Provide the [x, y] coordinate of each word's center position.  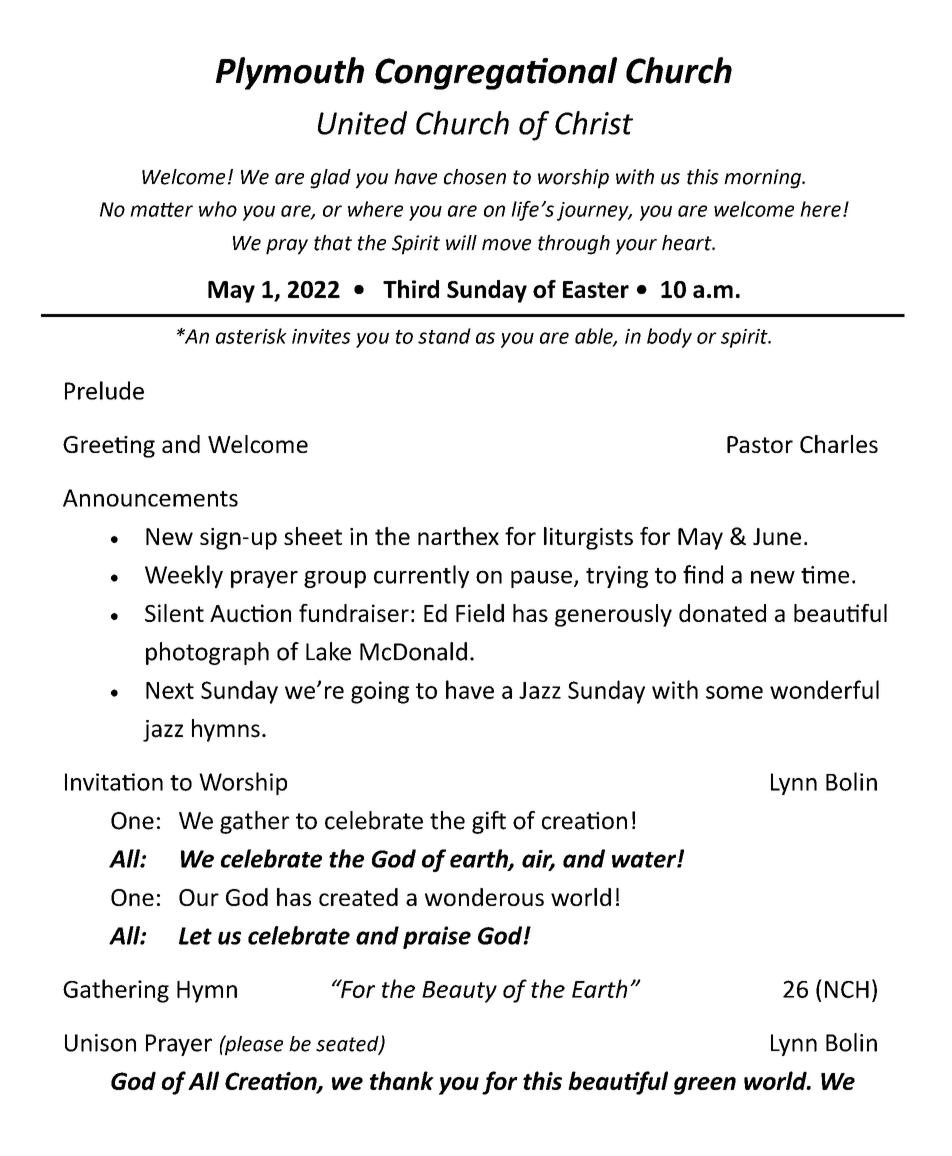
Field [480, 613]
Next [170, 690]
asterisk [251, 336]
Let [195, 936]
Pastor [760, 444]
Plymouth [290, 73]
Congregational [496, 73]
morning [763, 179]
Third [411, 289]
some [734, 692]
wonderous [484, 897]
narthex [458, 536]
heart [688, 243]
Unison [100, 1043]
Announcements [150, 498]
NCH [847, 989]
